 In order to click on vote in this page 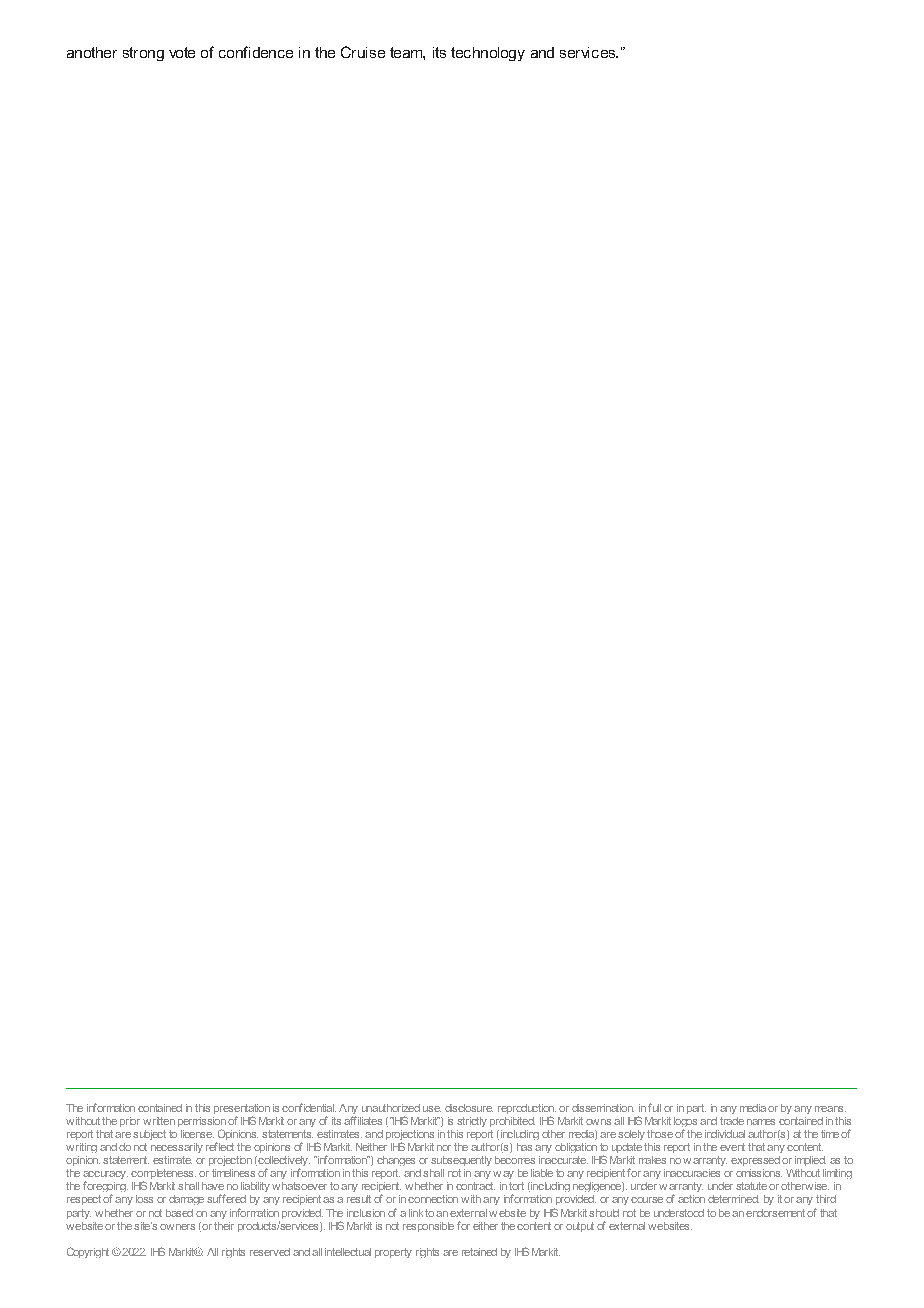, I will do `click(182, 52)`.
